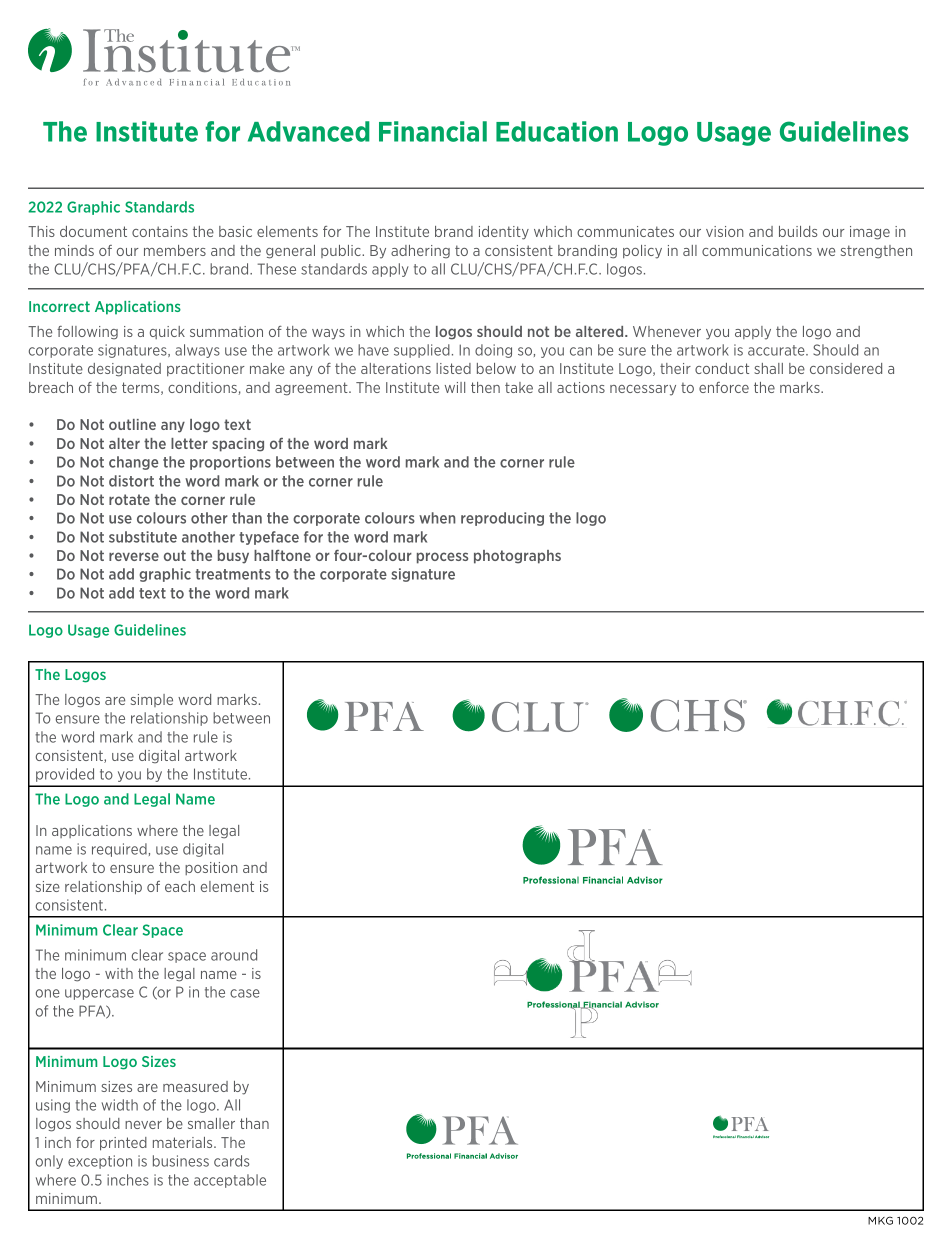 This document has height=1233, width=952. I want to click on process, so click(442, 558).
